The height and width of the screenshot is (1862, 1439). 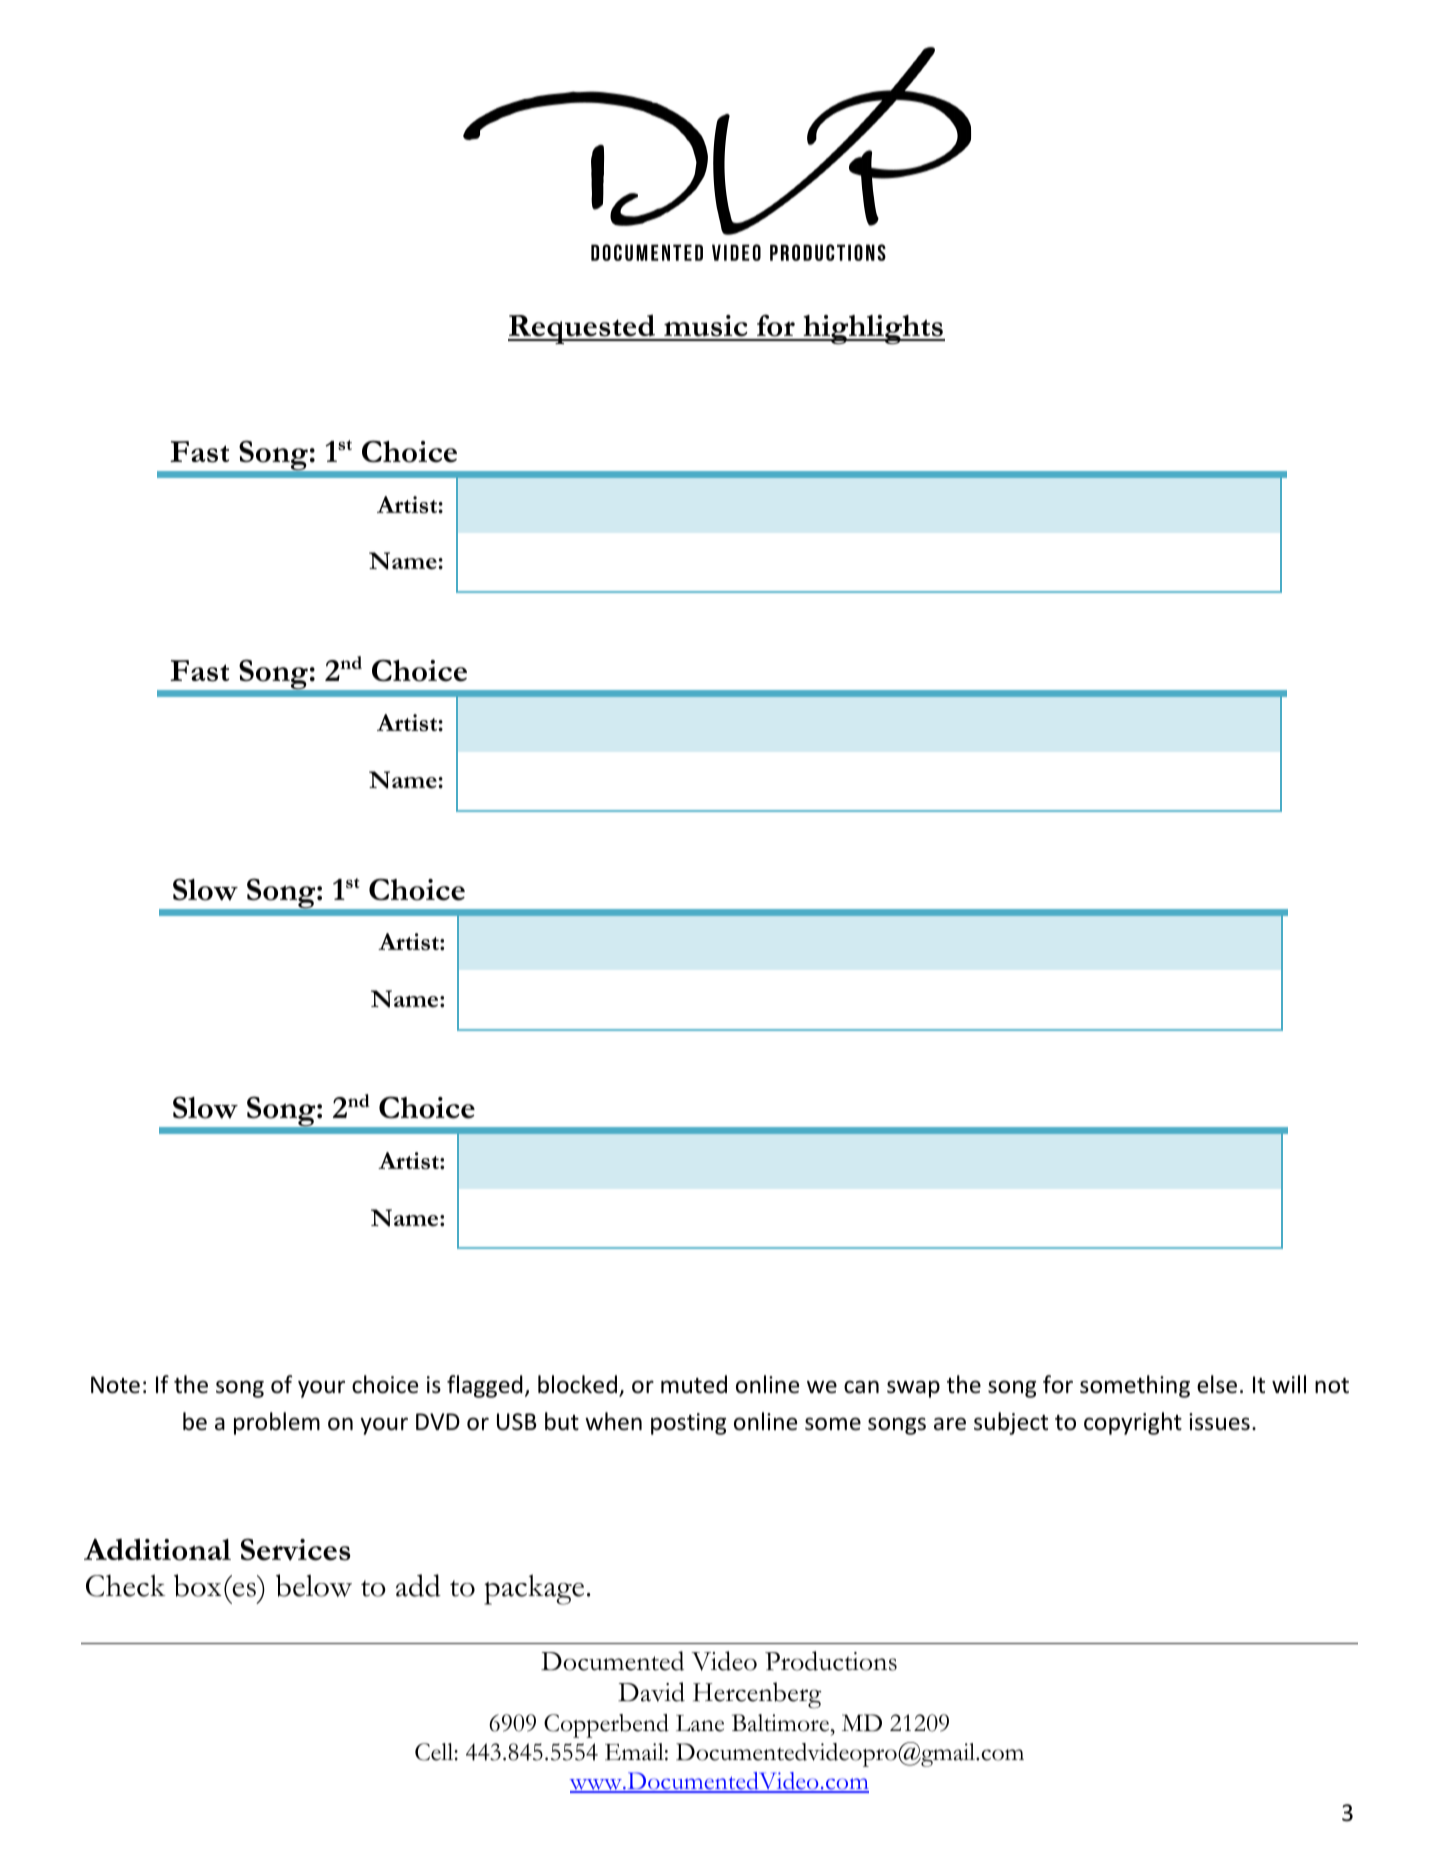 I want to click on muted, so click(x=694, y=1384).
